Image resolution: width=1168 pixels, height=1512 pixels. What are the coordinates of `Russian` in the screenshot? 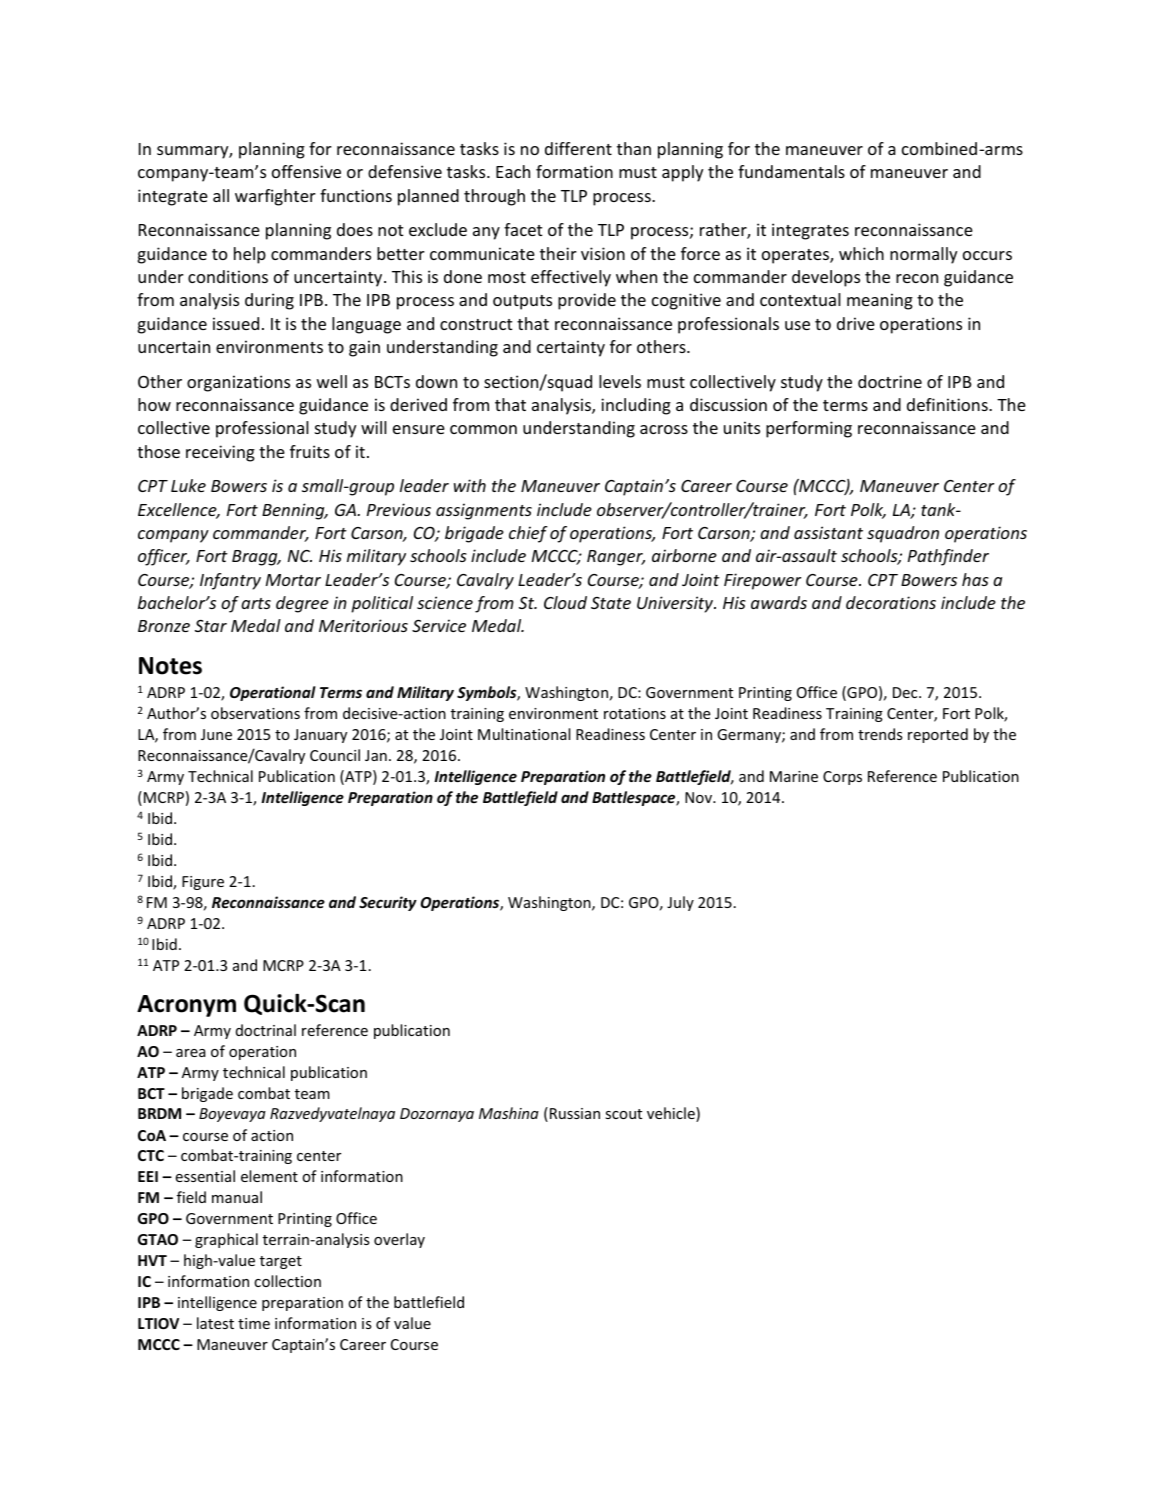 It's located at (575, 1113).
